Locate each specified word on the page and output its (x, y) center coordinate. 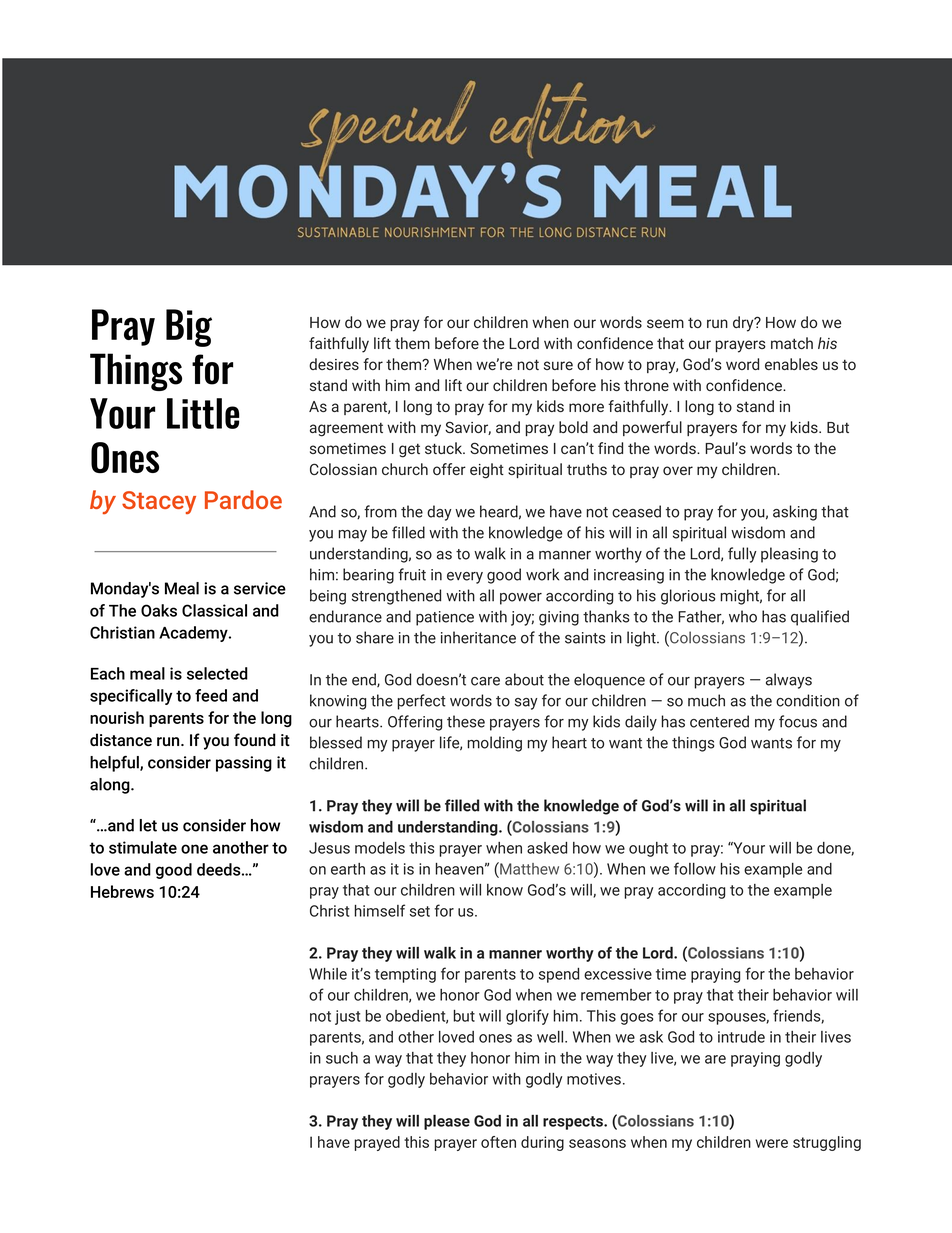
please (447, 1122)
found (255, 739)
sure (558, 365)
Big (189, 328)
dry (744, 324)
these (466, 721)
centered (719, 721)
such (342, 1058)
